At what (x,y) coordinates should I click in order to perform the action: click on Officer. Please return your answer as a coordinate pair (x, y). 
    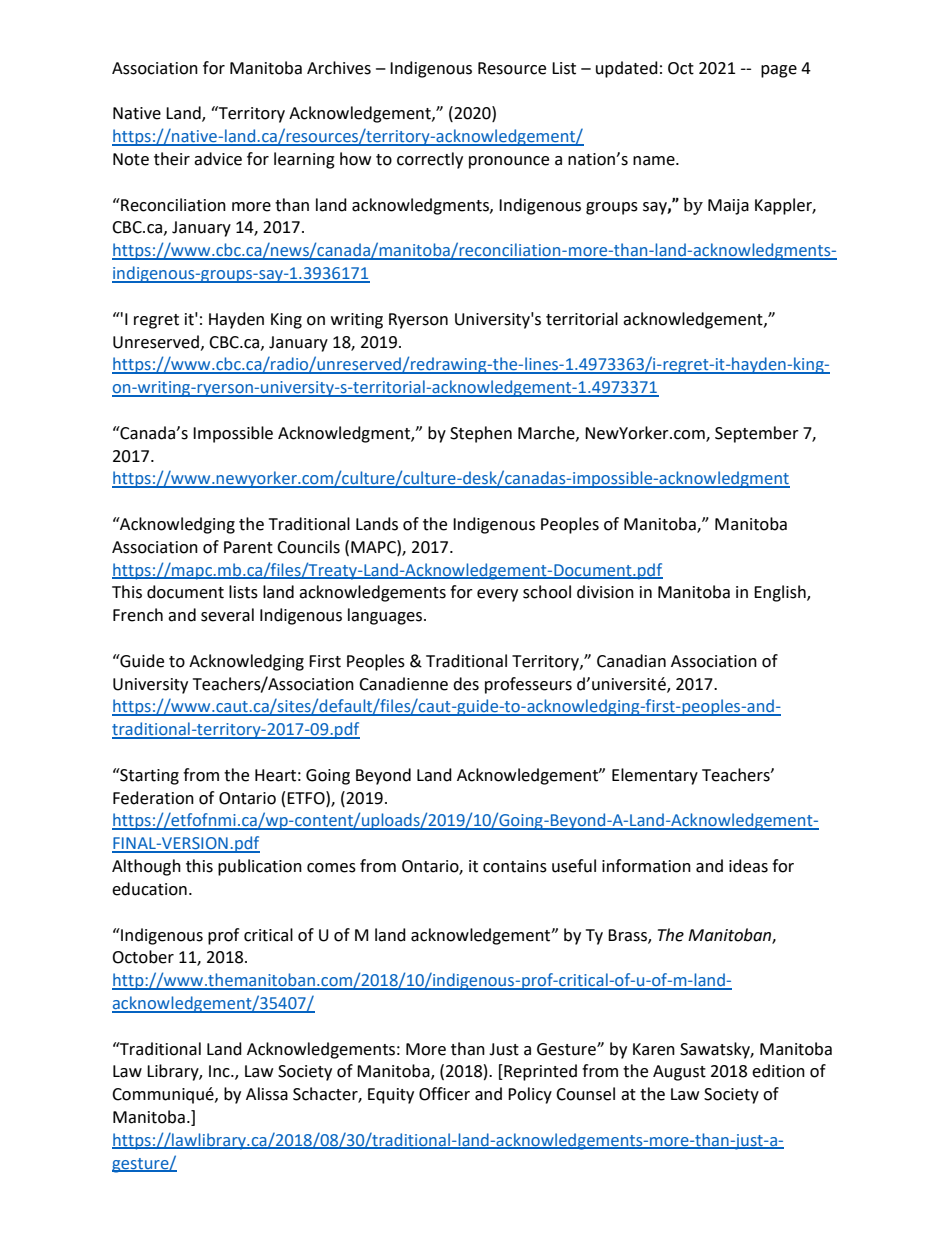
    Looking at the image, I should click on (444, 1094).
